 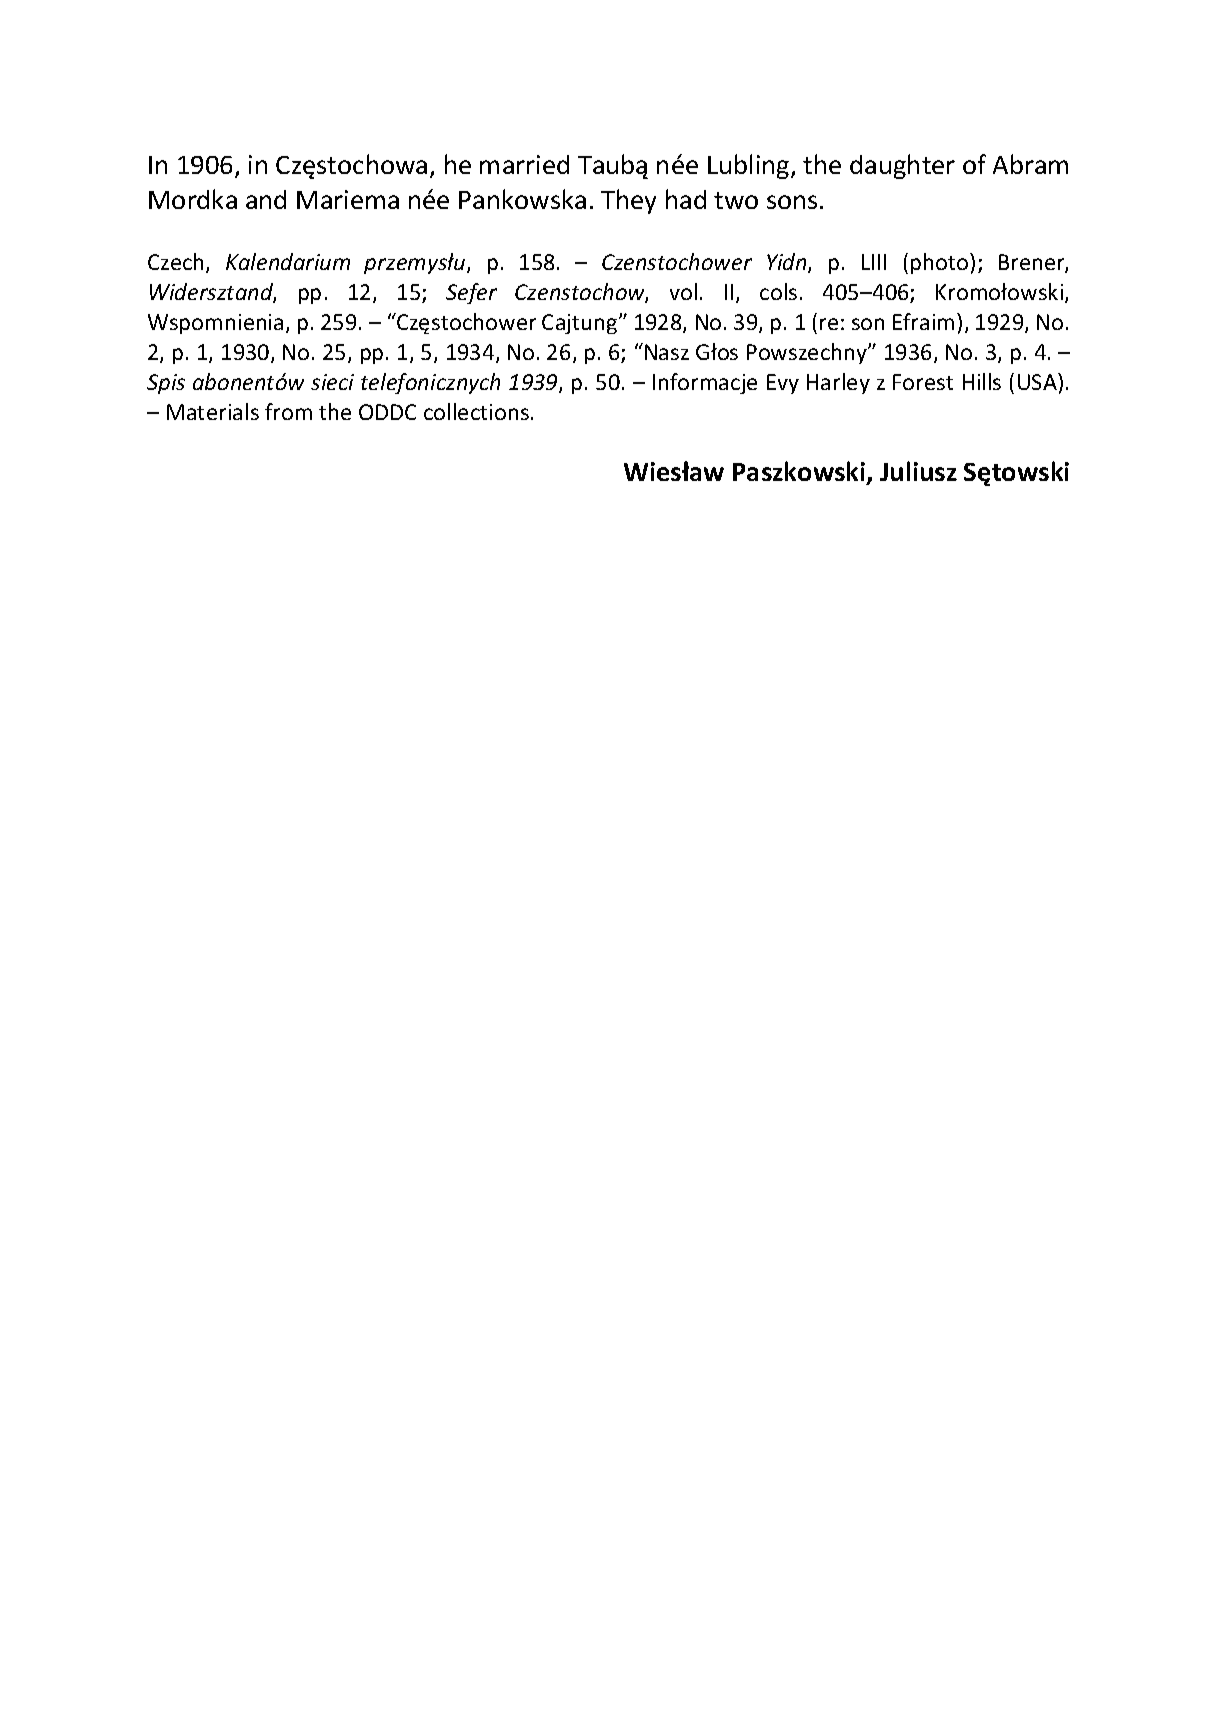 What do you see at coordinates (686, 199) in the image?
I see `had` at bounding box center [686, 199].
